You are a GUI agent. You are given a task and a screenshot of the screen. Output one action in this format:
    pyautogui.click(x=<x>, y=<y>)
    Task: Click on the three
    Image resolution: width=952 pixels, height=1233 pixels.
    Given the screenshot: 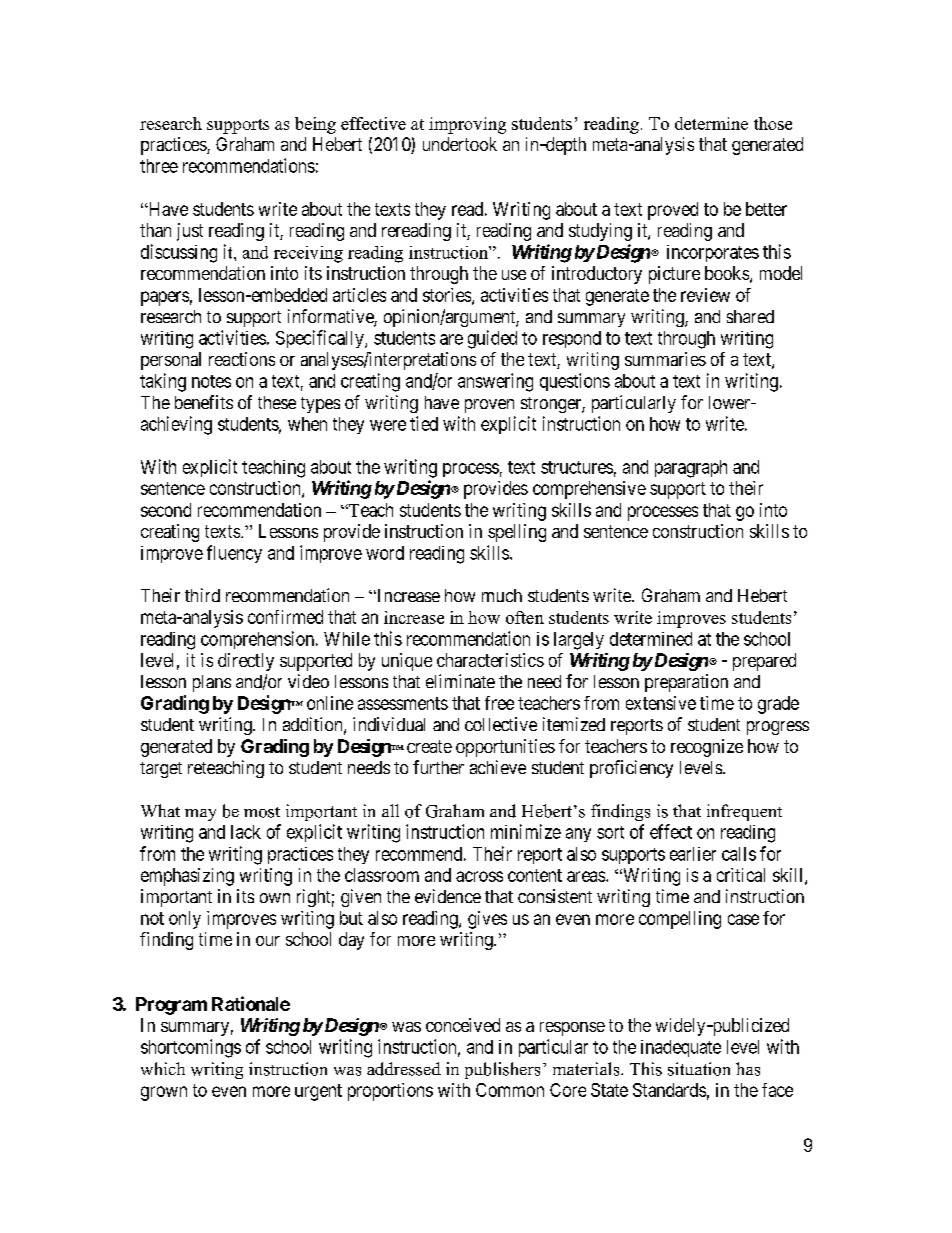 What is the action you would take?
    pyautogui.click(x=159, y=166)
